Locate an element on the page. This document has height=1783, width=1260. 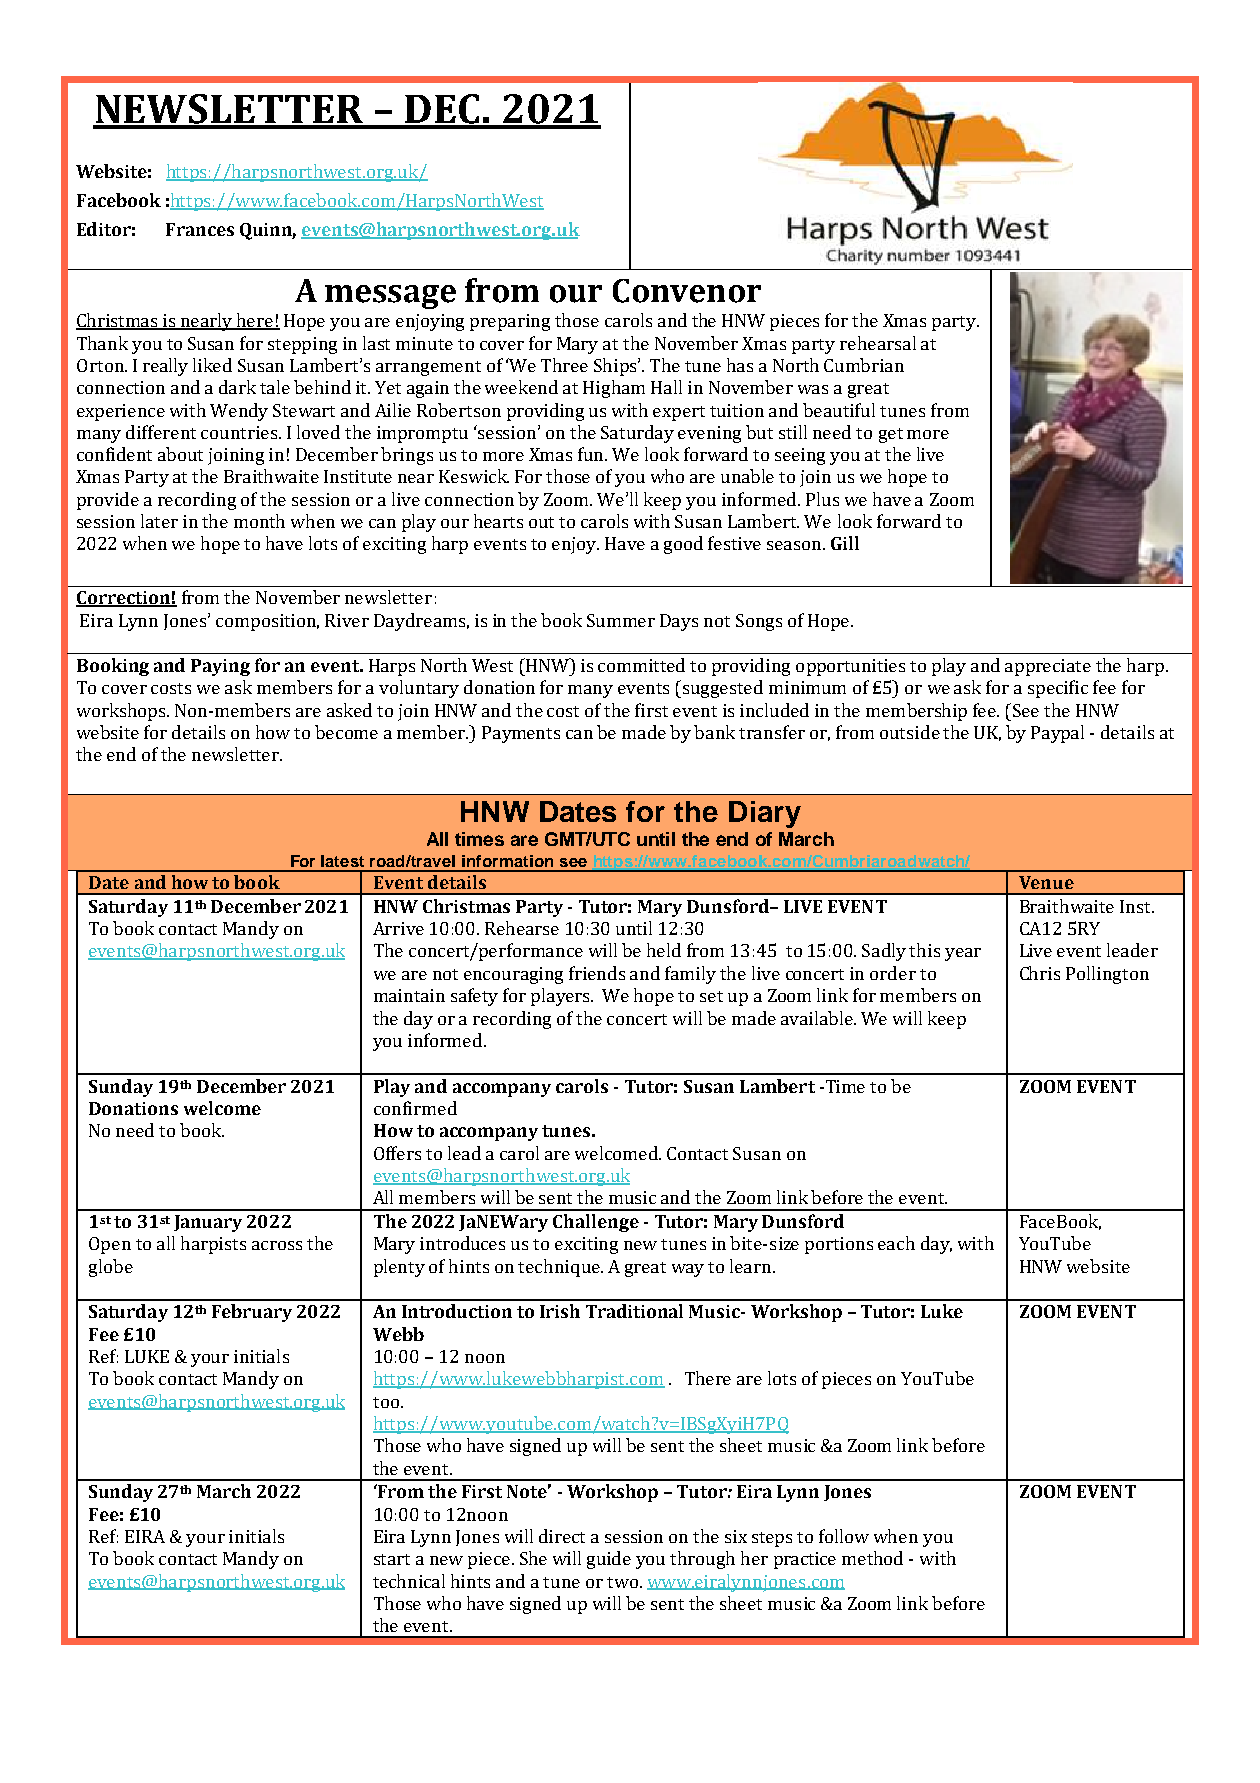
latest is located at coordinates (342, 861).
